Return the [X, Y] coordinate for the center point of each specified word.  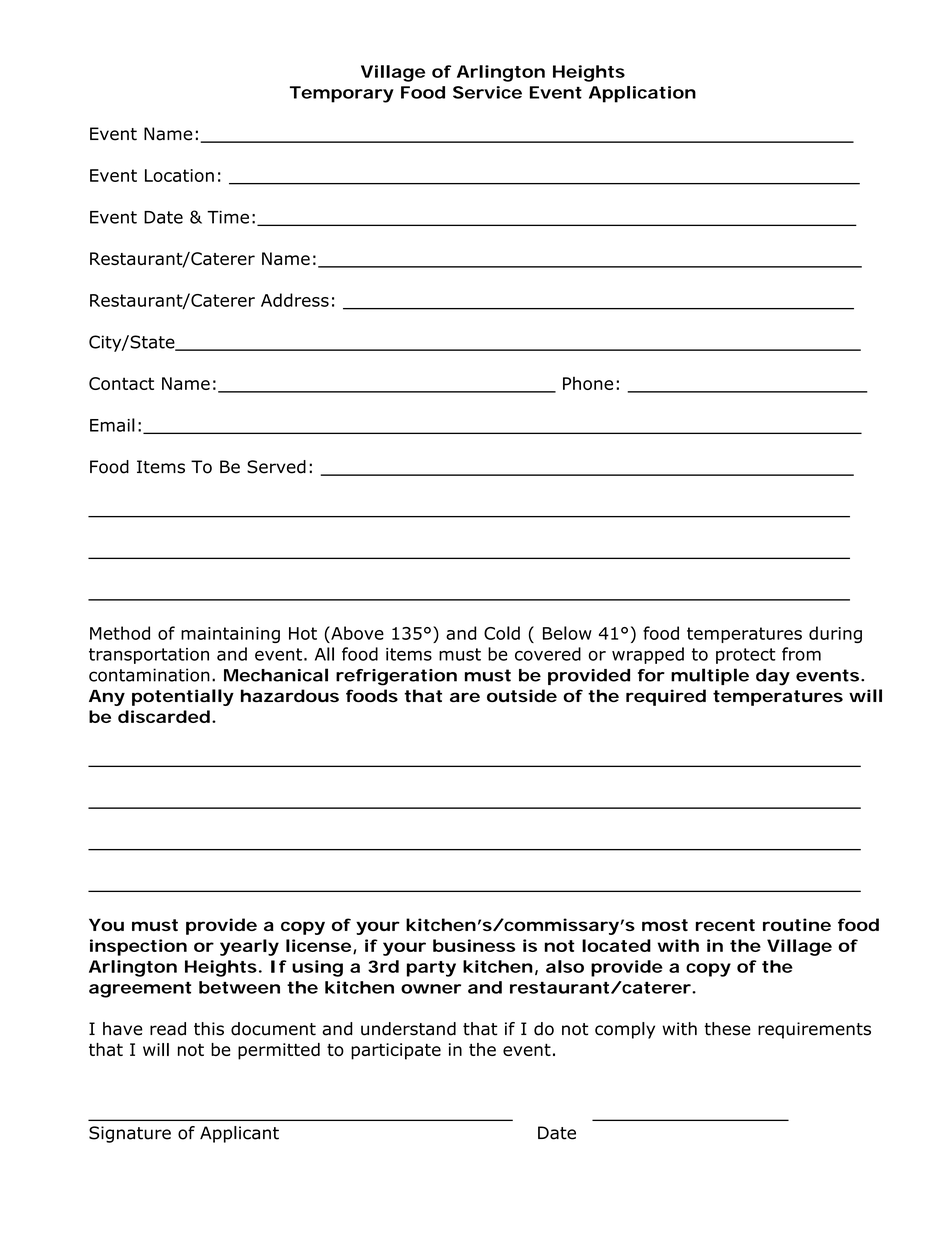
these [727, 1029]
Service [487, 92]
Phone [588, 383]
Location [179, 175]
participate [396, 1051]
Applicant [239, 1134]
